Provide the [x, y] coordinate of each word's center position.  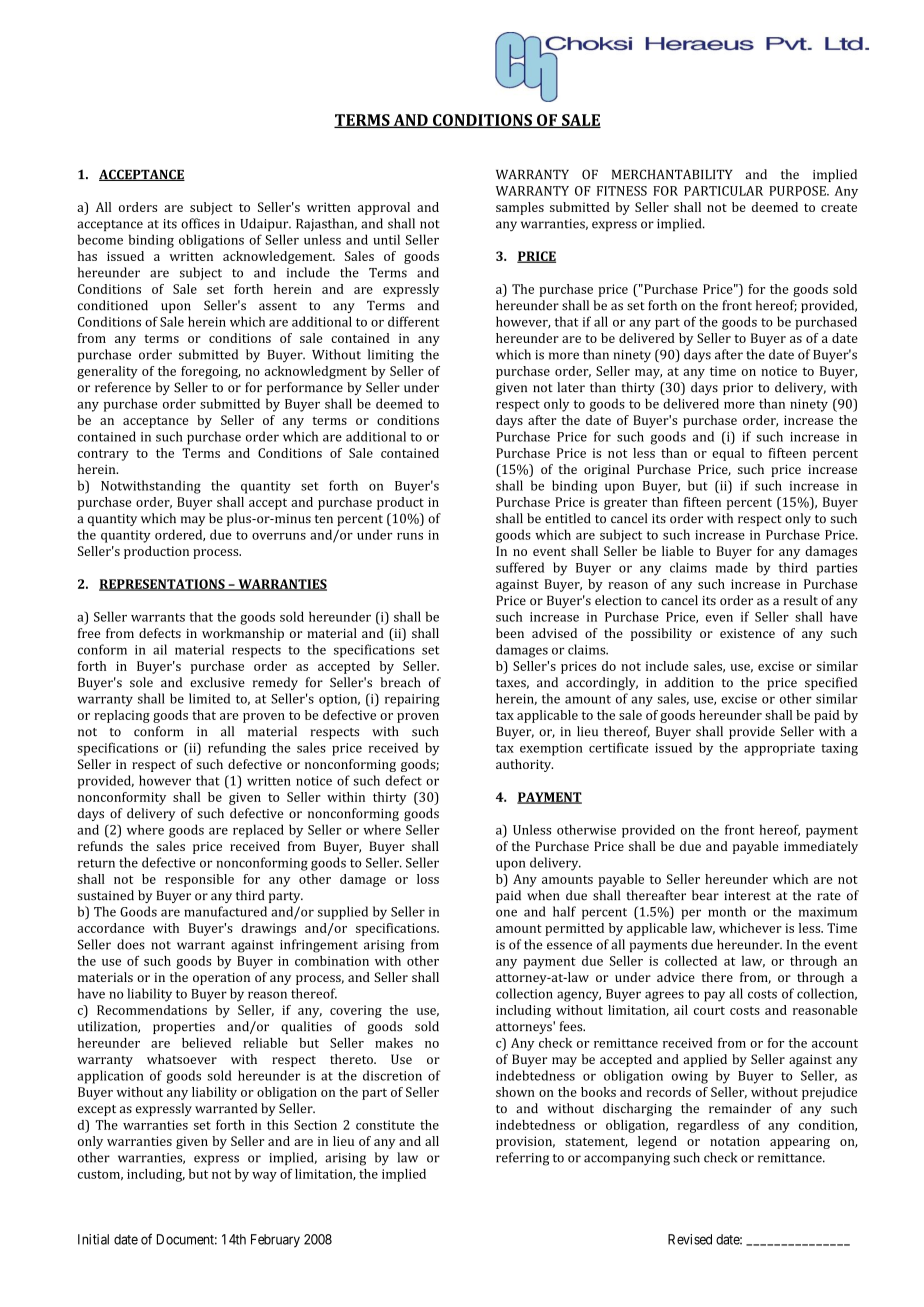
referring [522, 1159]
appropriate [779, 749]
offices [200, 223]
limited [209, 698]
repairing [412, 700]
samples [520, 208]
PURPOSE [798, 191]
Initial [93, 1239]
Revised [690, 1239]
